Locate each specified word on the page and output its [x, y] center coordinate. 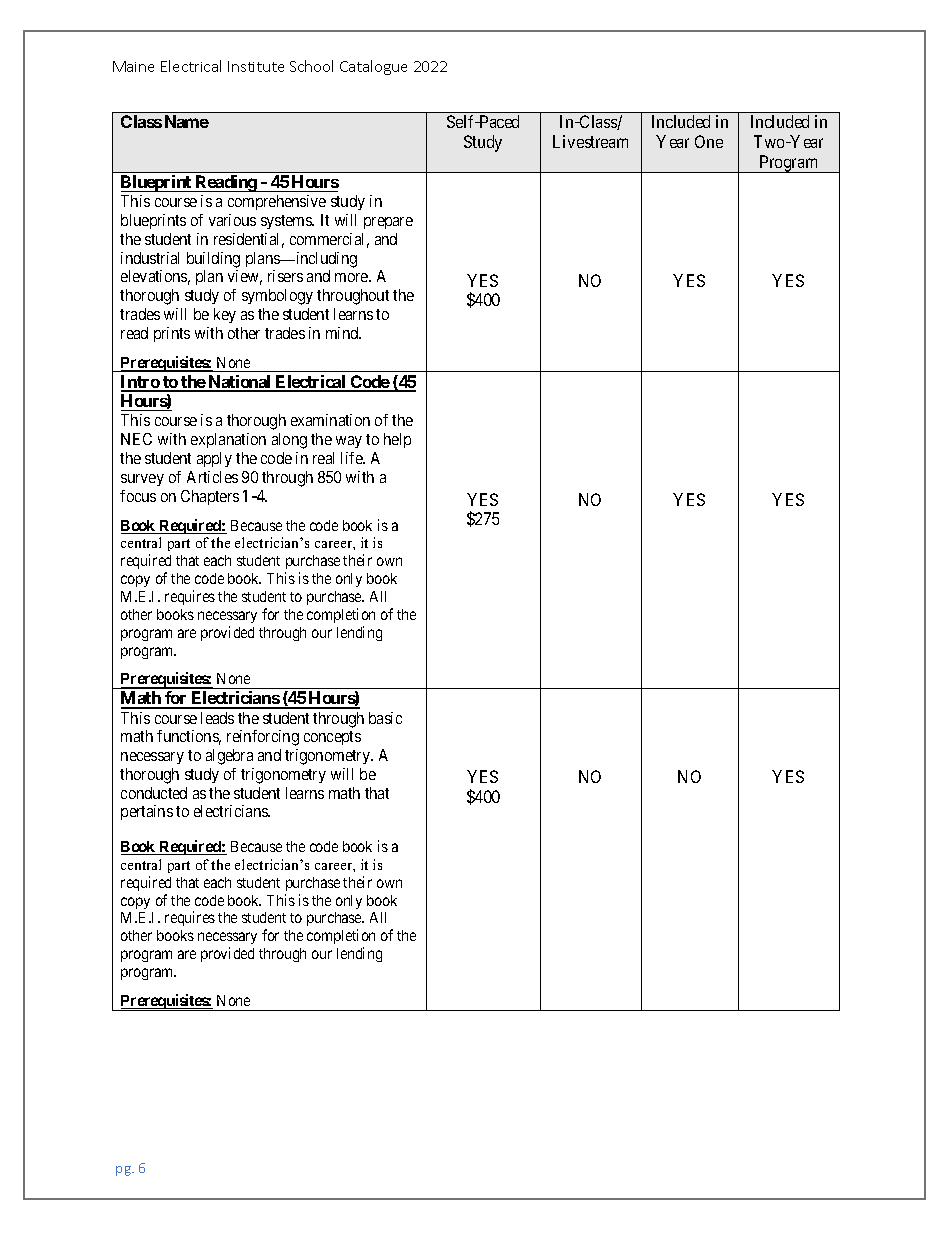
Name [187, 121]
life [353, 458]
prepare [388, 223]
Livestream [590, 141]
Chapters [210, 497]
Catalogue [373, 67]
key [225, 315]
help [397, 440]
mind [343, 333]
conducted [154, 793]
